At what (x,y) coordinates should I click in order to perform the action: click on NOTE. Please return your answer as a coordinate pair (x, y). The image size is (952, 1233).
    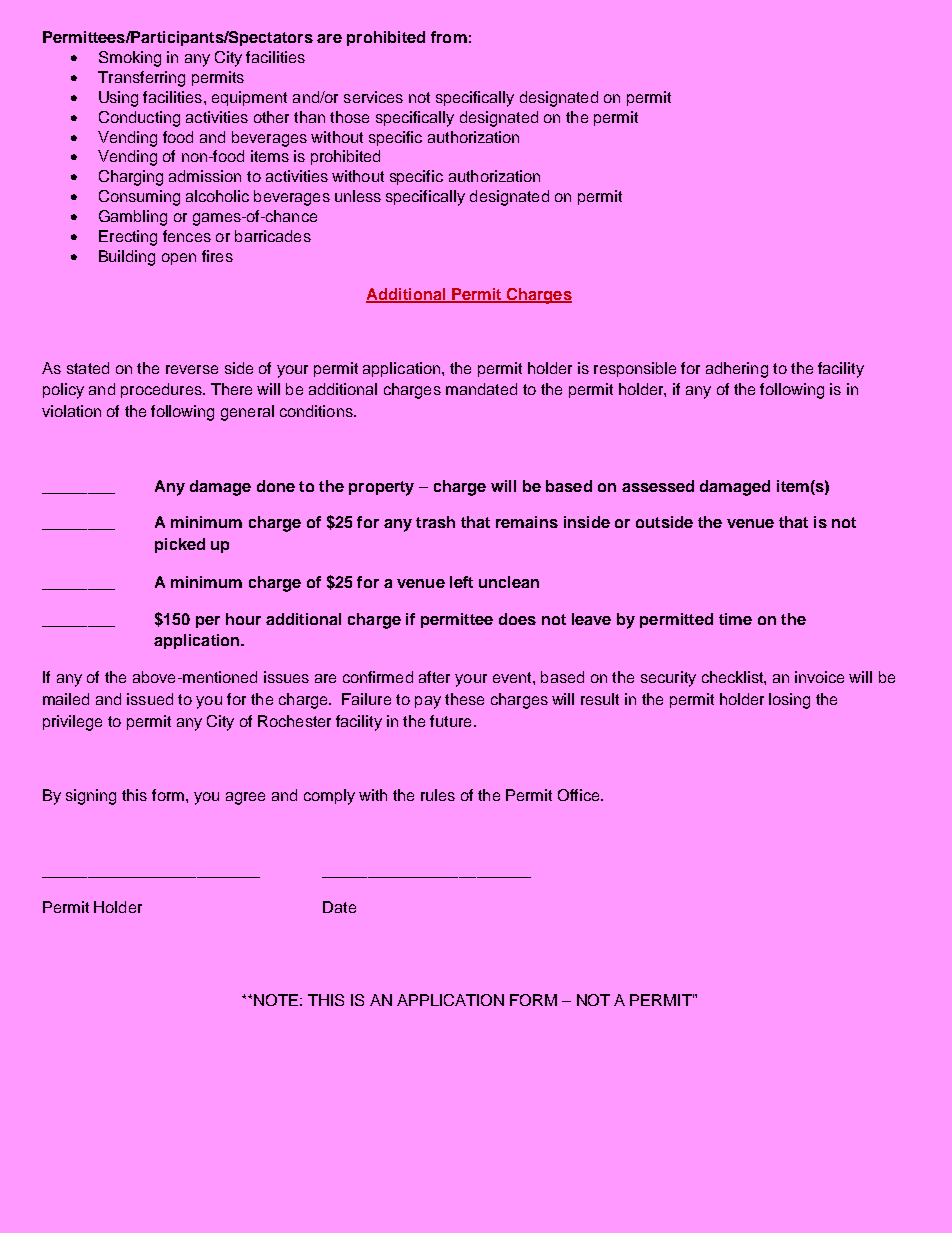
    Looking at the image, I should click on (276, 1000).
